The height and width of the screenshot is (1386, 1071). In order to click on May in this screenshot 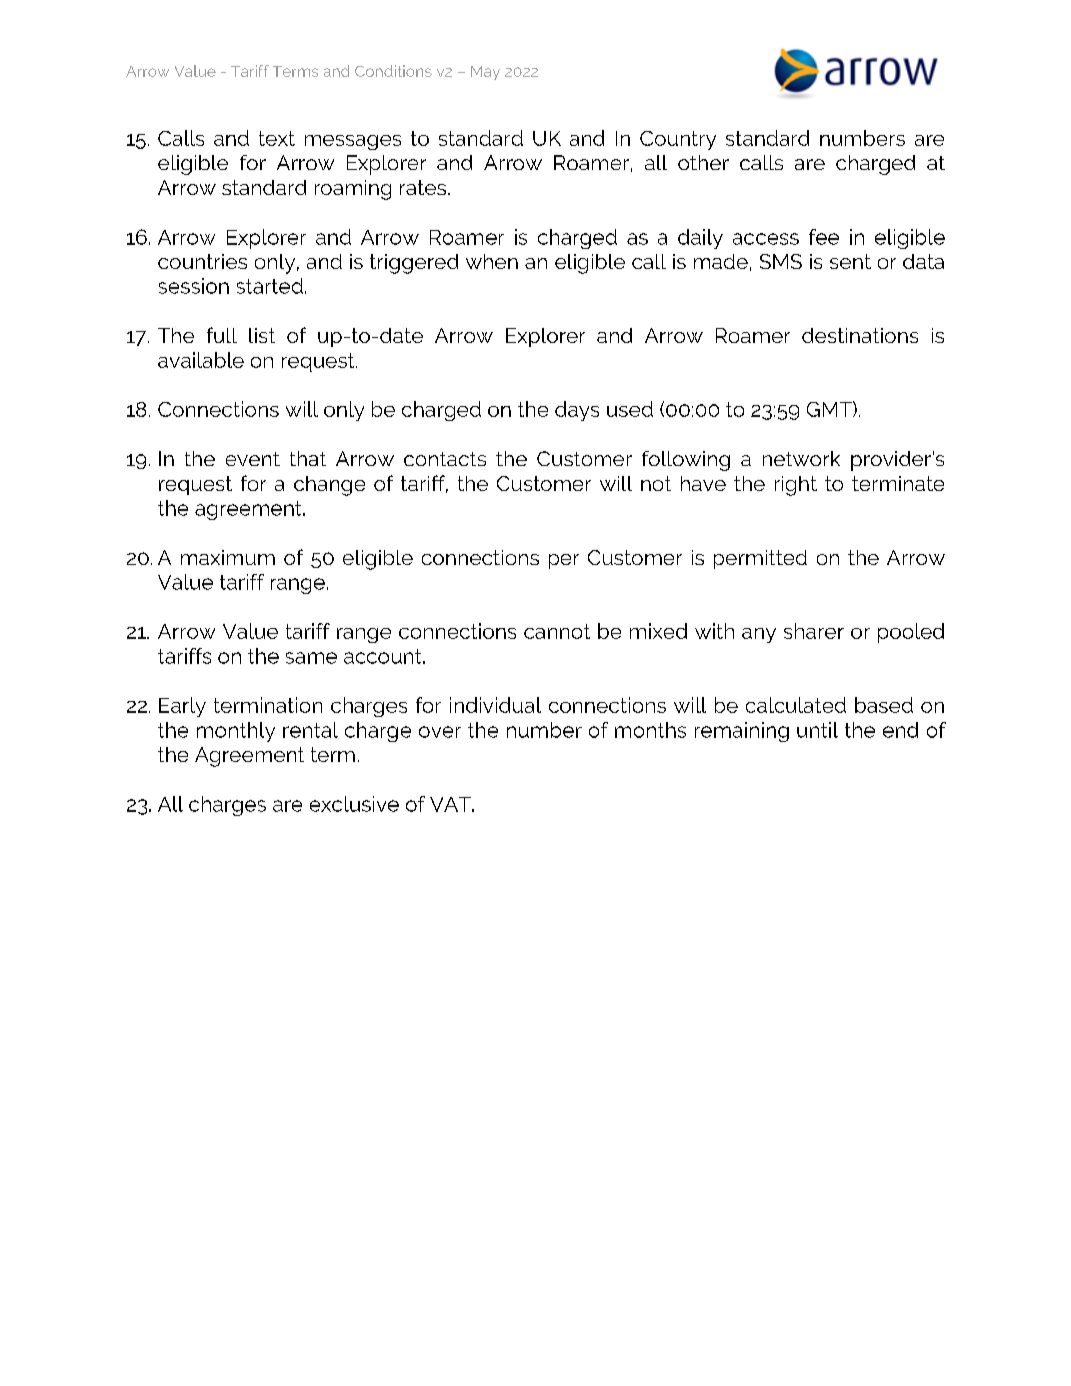, I will do `click(485, 73)`.
